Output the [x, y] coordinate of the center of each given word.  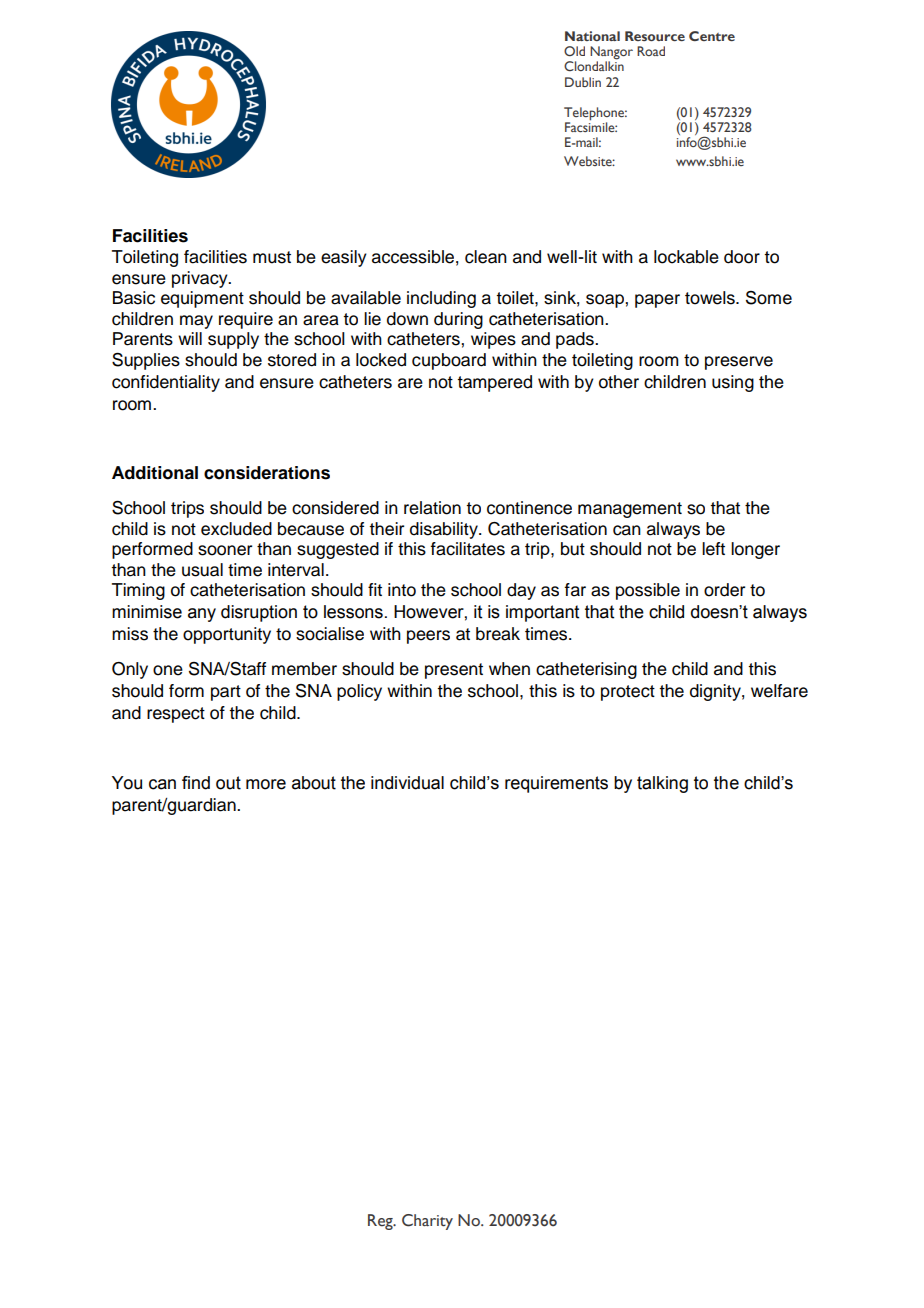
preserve [739, 363]
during [458, 320]
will [190, 338]
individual [407, 783]
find [196, 783]
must [272, 257]
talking [662, 784]
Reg [381, 1222]
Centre [712, 36]
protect [628, 693]
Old [574, 51]
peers [428, 637]
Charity [427, 1222]
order [724, 590]
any [202, 615]
